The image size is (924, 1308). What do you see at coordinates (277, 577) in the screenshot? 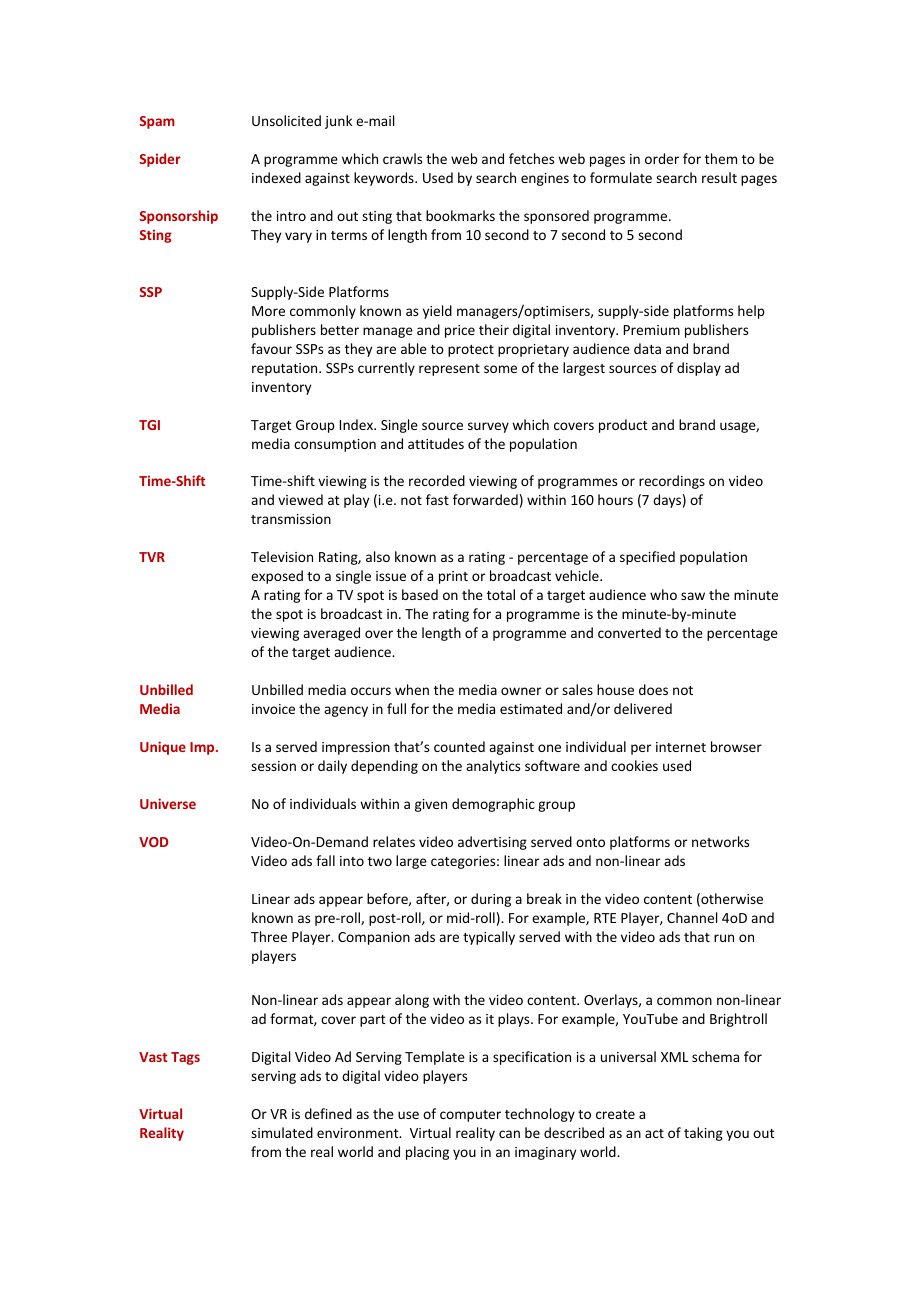
I see `exposed` at bounding box center [277, 577].
